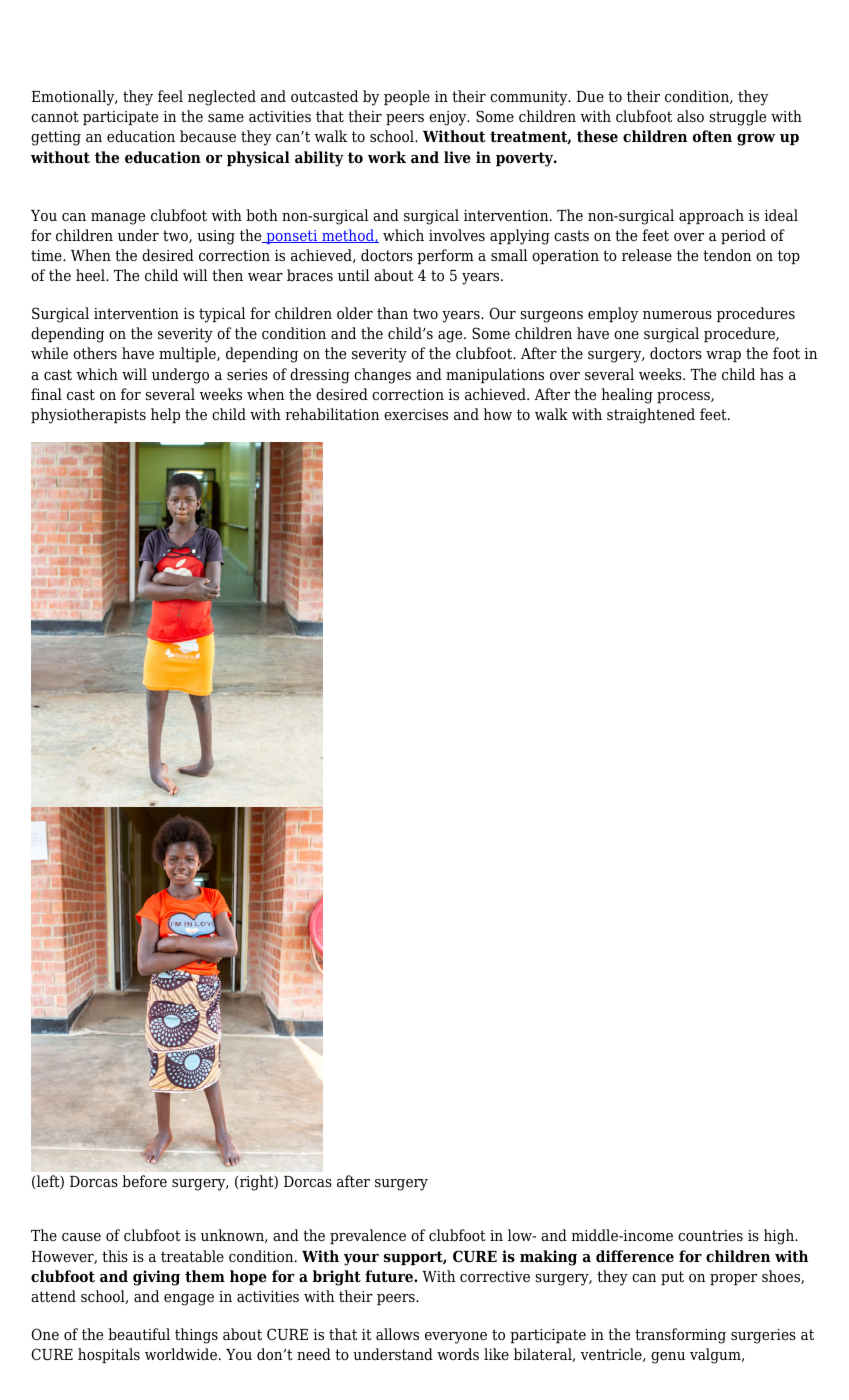 The image size is (849, 1400). I want to click on enjoy, so click(449, 118).
